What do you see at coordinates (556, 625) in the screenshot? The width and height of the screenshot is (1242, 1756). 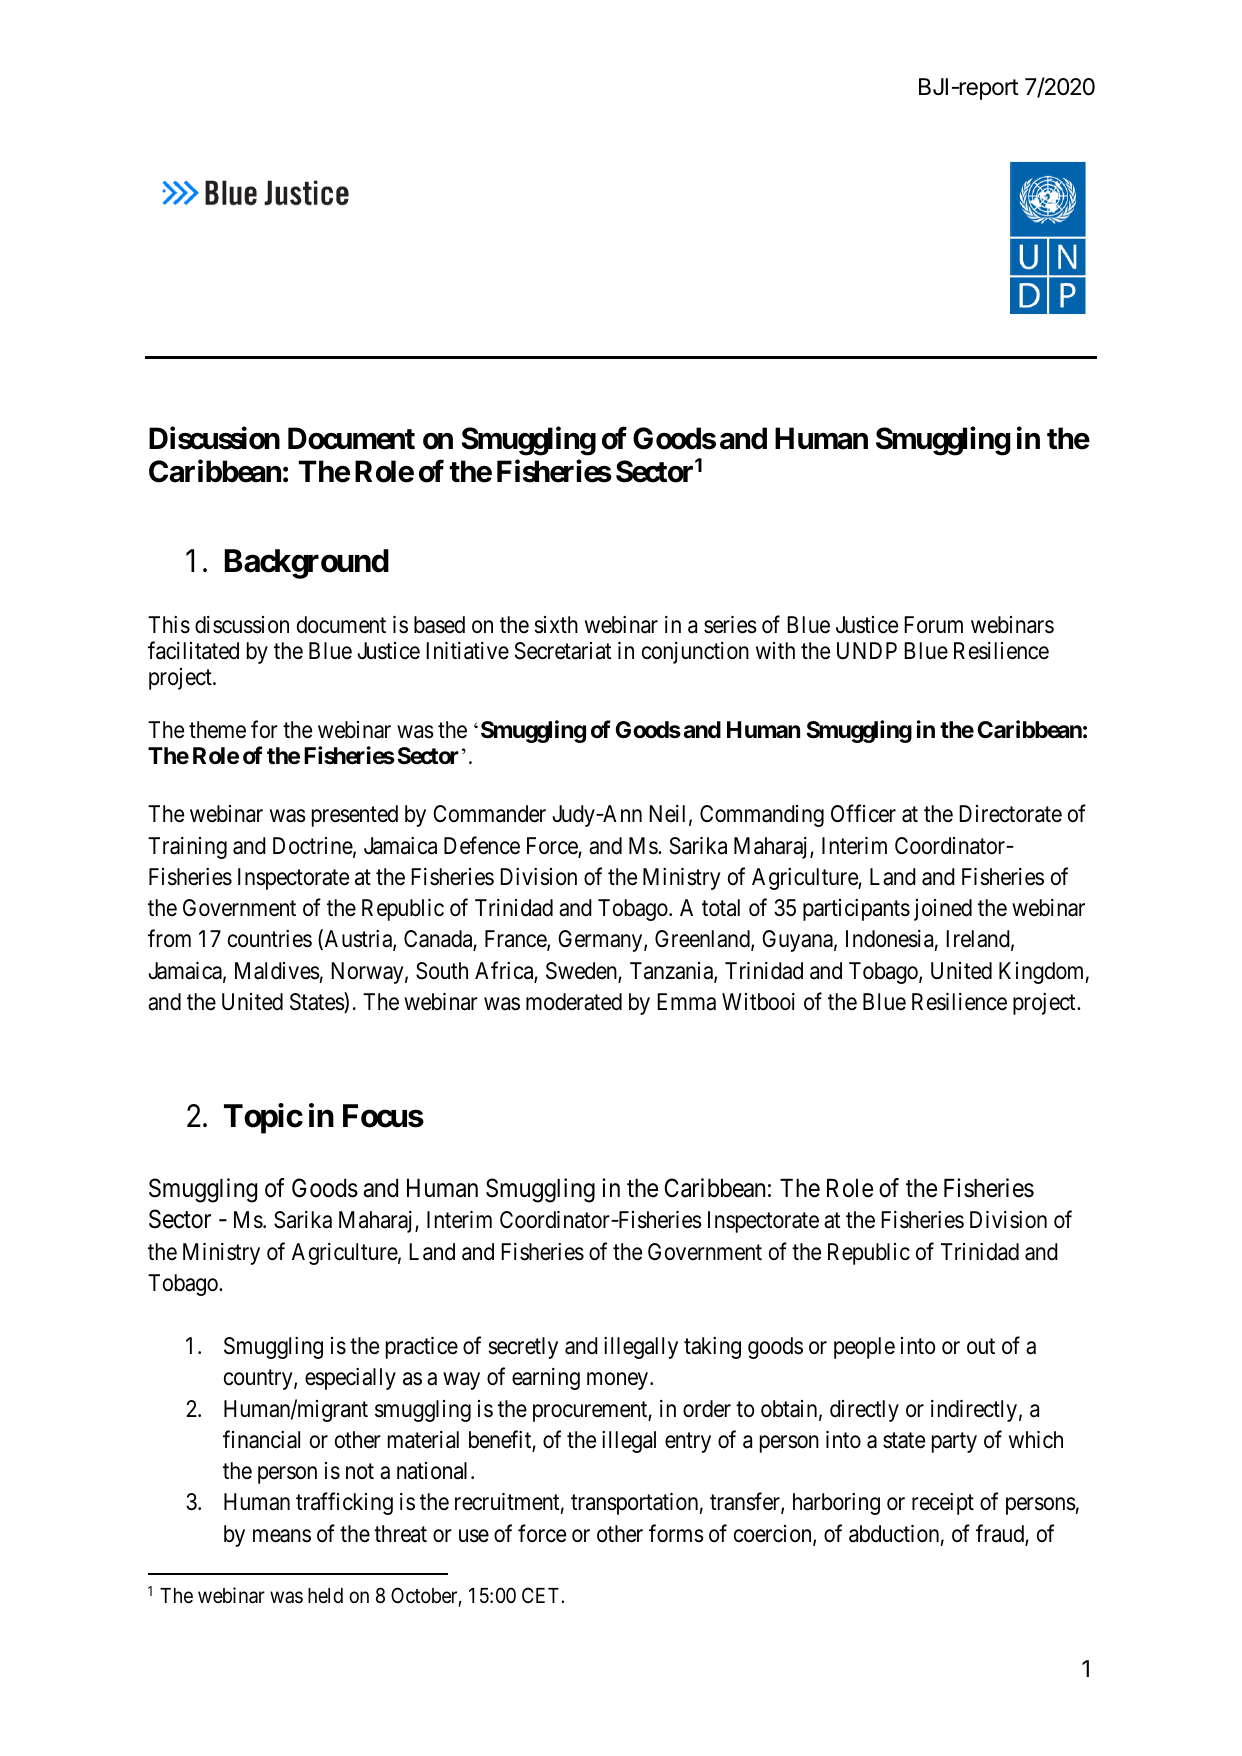 I see `sixth` at bounding box center [556, 625].
